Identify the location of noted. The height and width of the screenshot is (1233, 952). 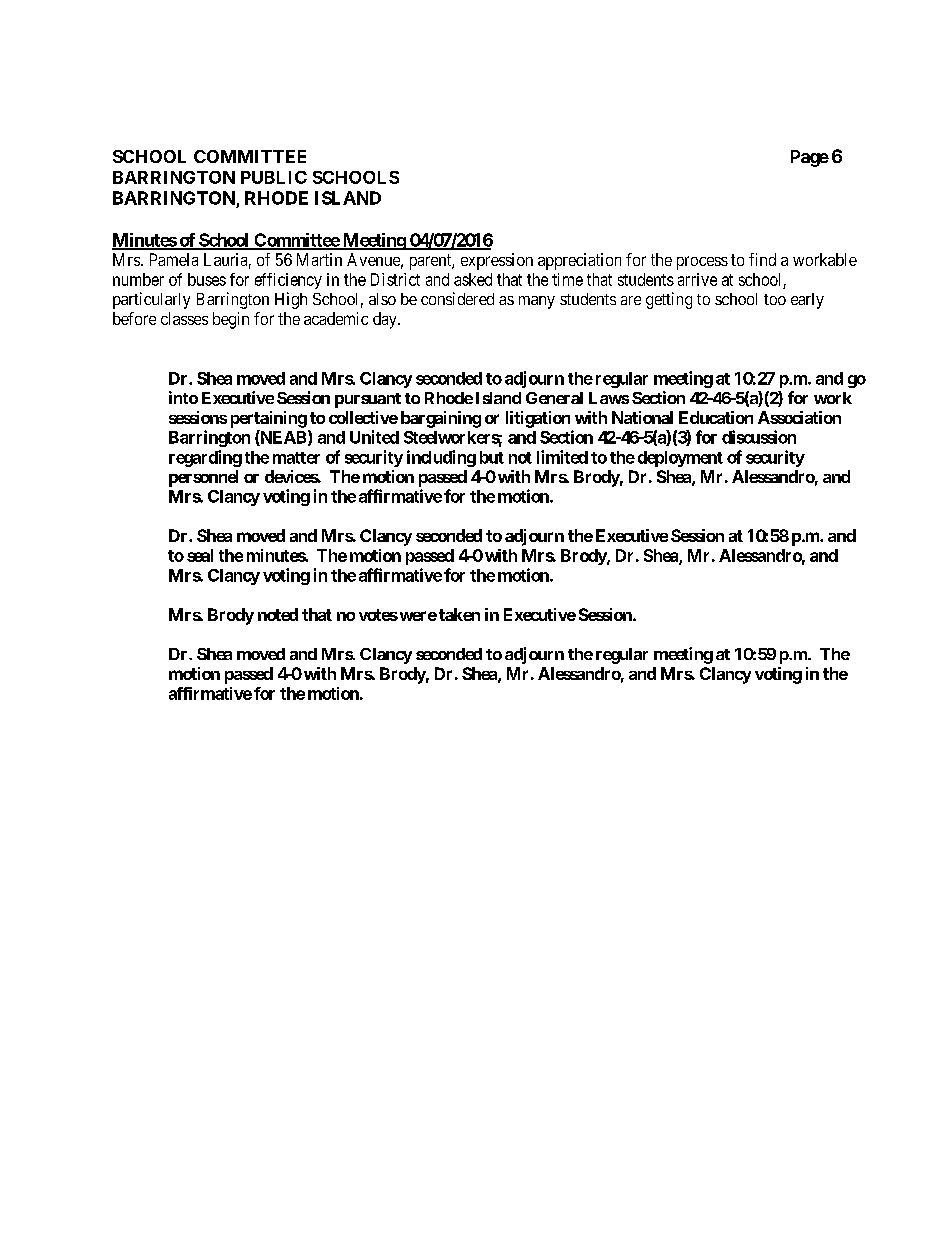
(278, 614).
